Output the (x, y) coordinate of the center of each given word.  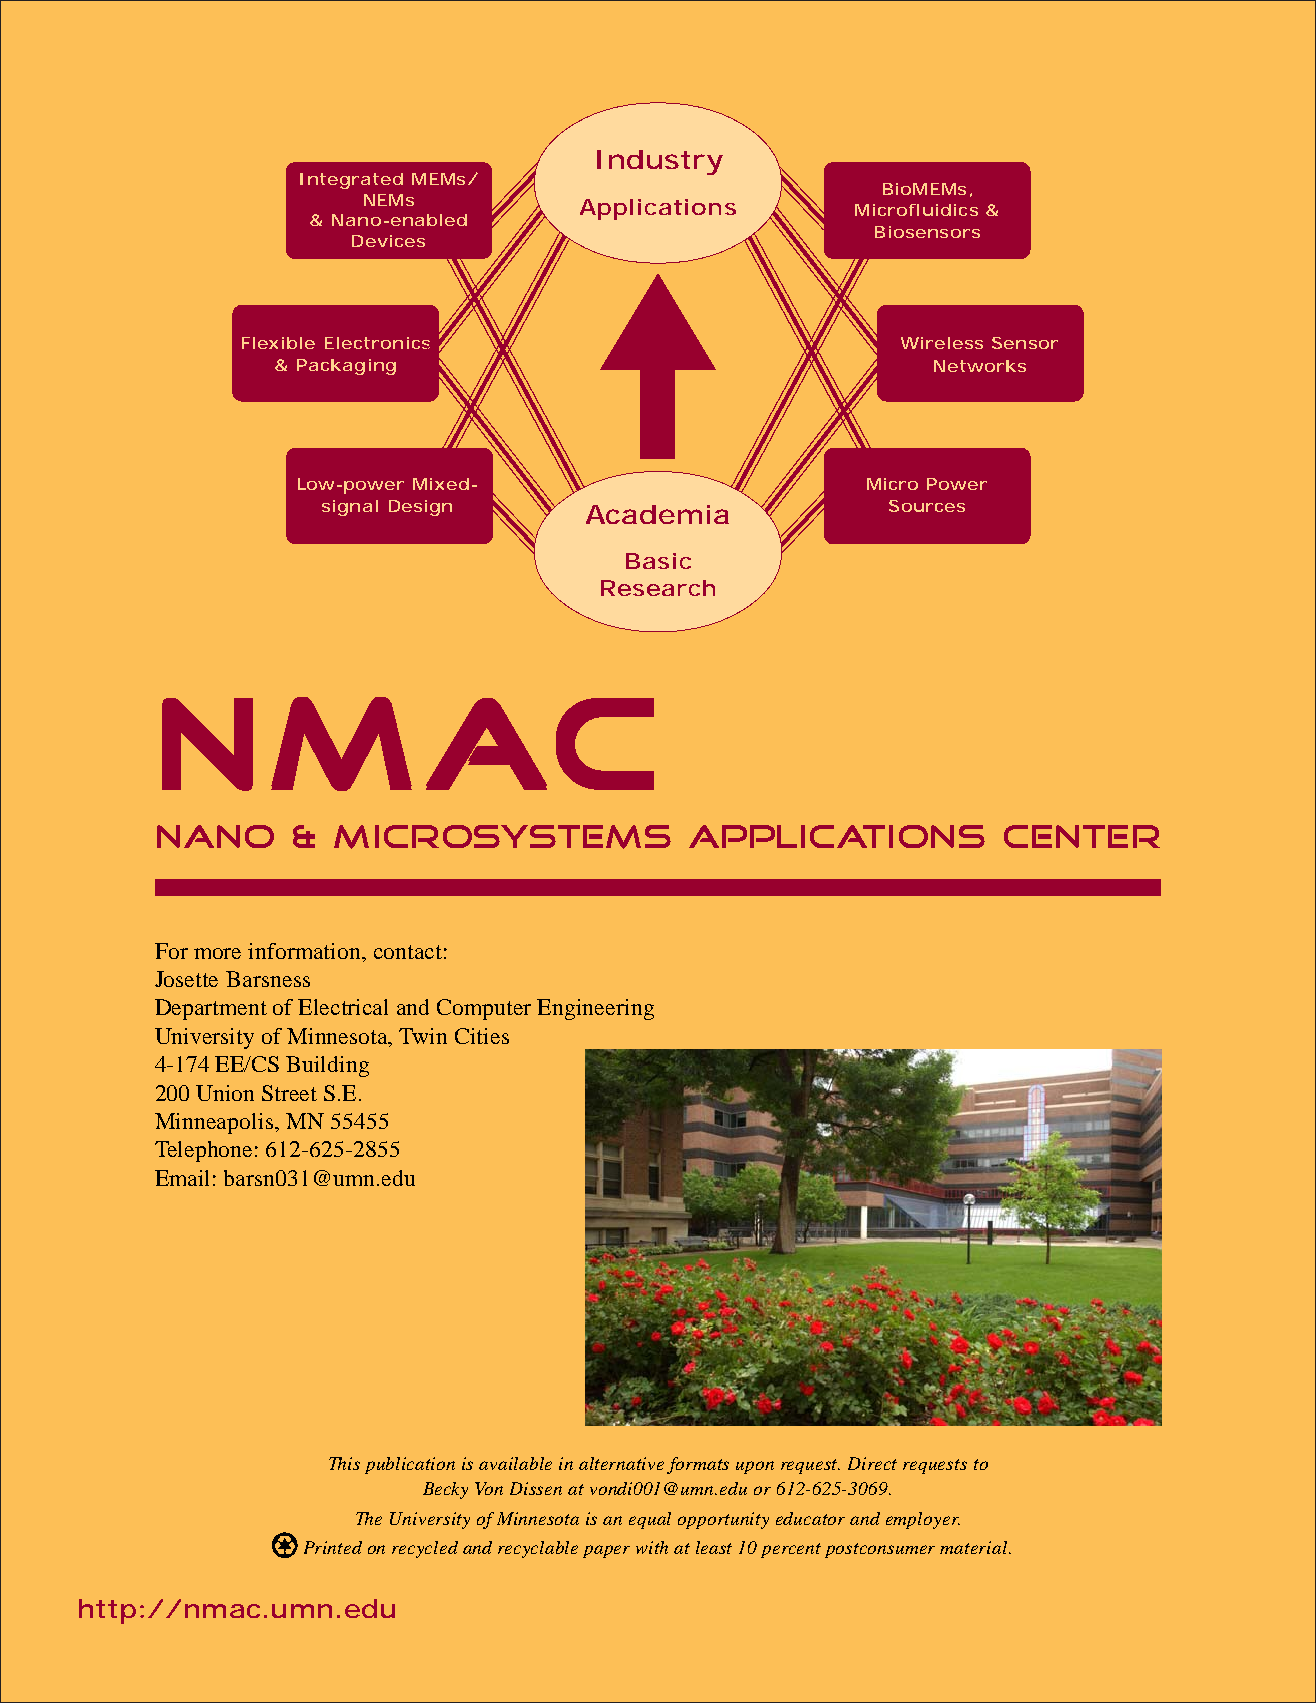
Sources (927, 506)
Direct (872, 1463)
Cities (482, 1036)
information (306, 951)
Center (1082, 836)
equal (650, 1520)
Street (289, 1093)
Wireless (942, 343)
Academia (657, 514)
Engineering (595, 1009)
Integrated (351, 181)
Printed (333, 1547)
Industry (659, 162)
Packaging (346, 367)
